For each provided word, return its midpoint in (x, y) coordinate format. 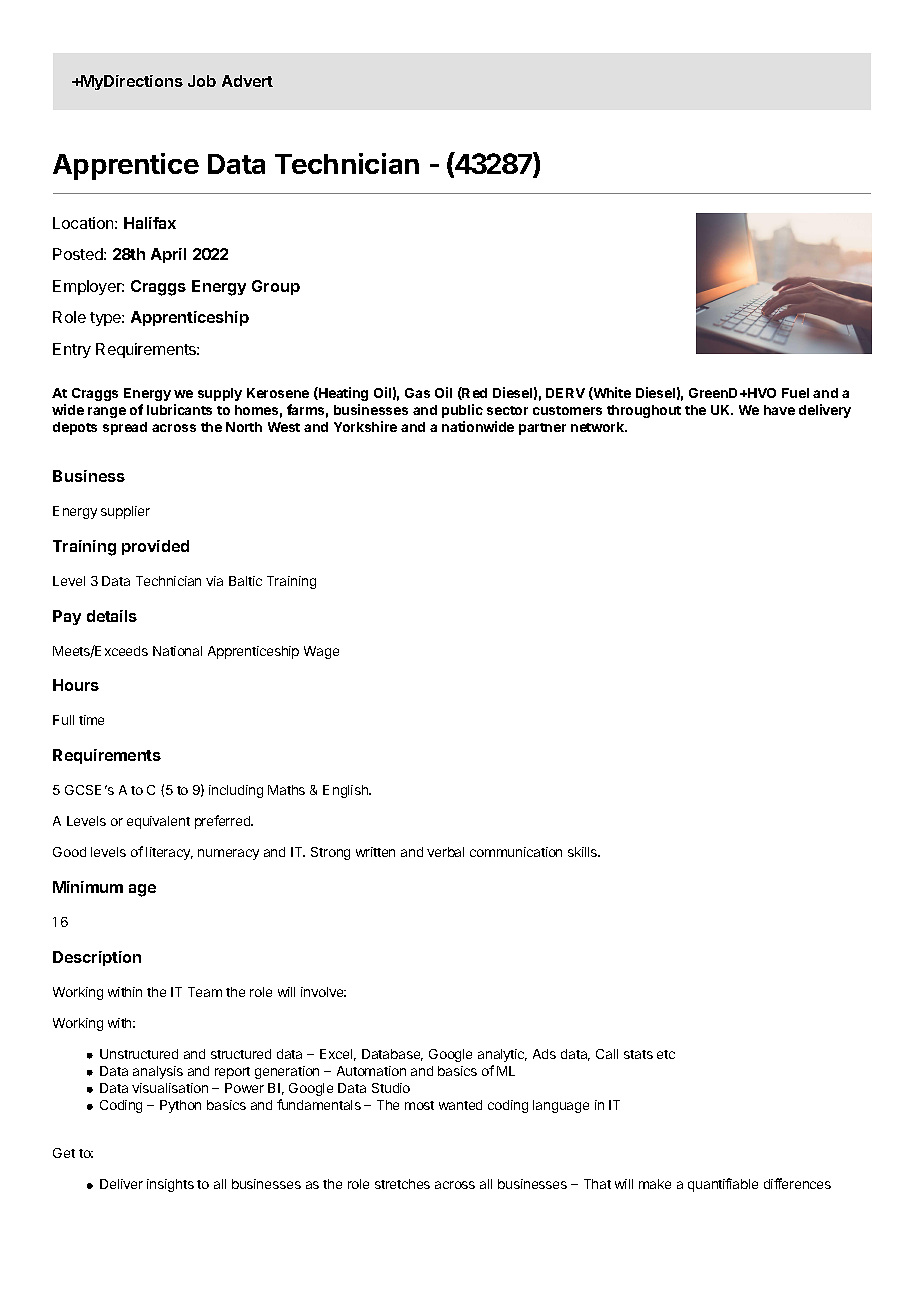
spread (125, 428)
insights (170, 1185)
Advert (247, 81)
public (462, 411)
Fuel (795, 393)
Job (202, 81)
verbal (445, 852)
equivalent (158, 822)
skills (584, 852)
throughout (644, 411)
